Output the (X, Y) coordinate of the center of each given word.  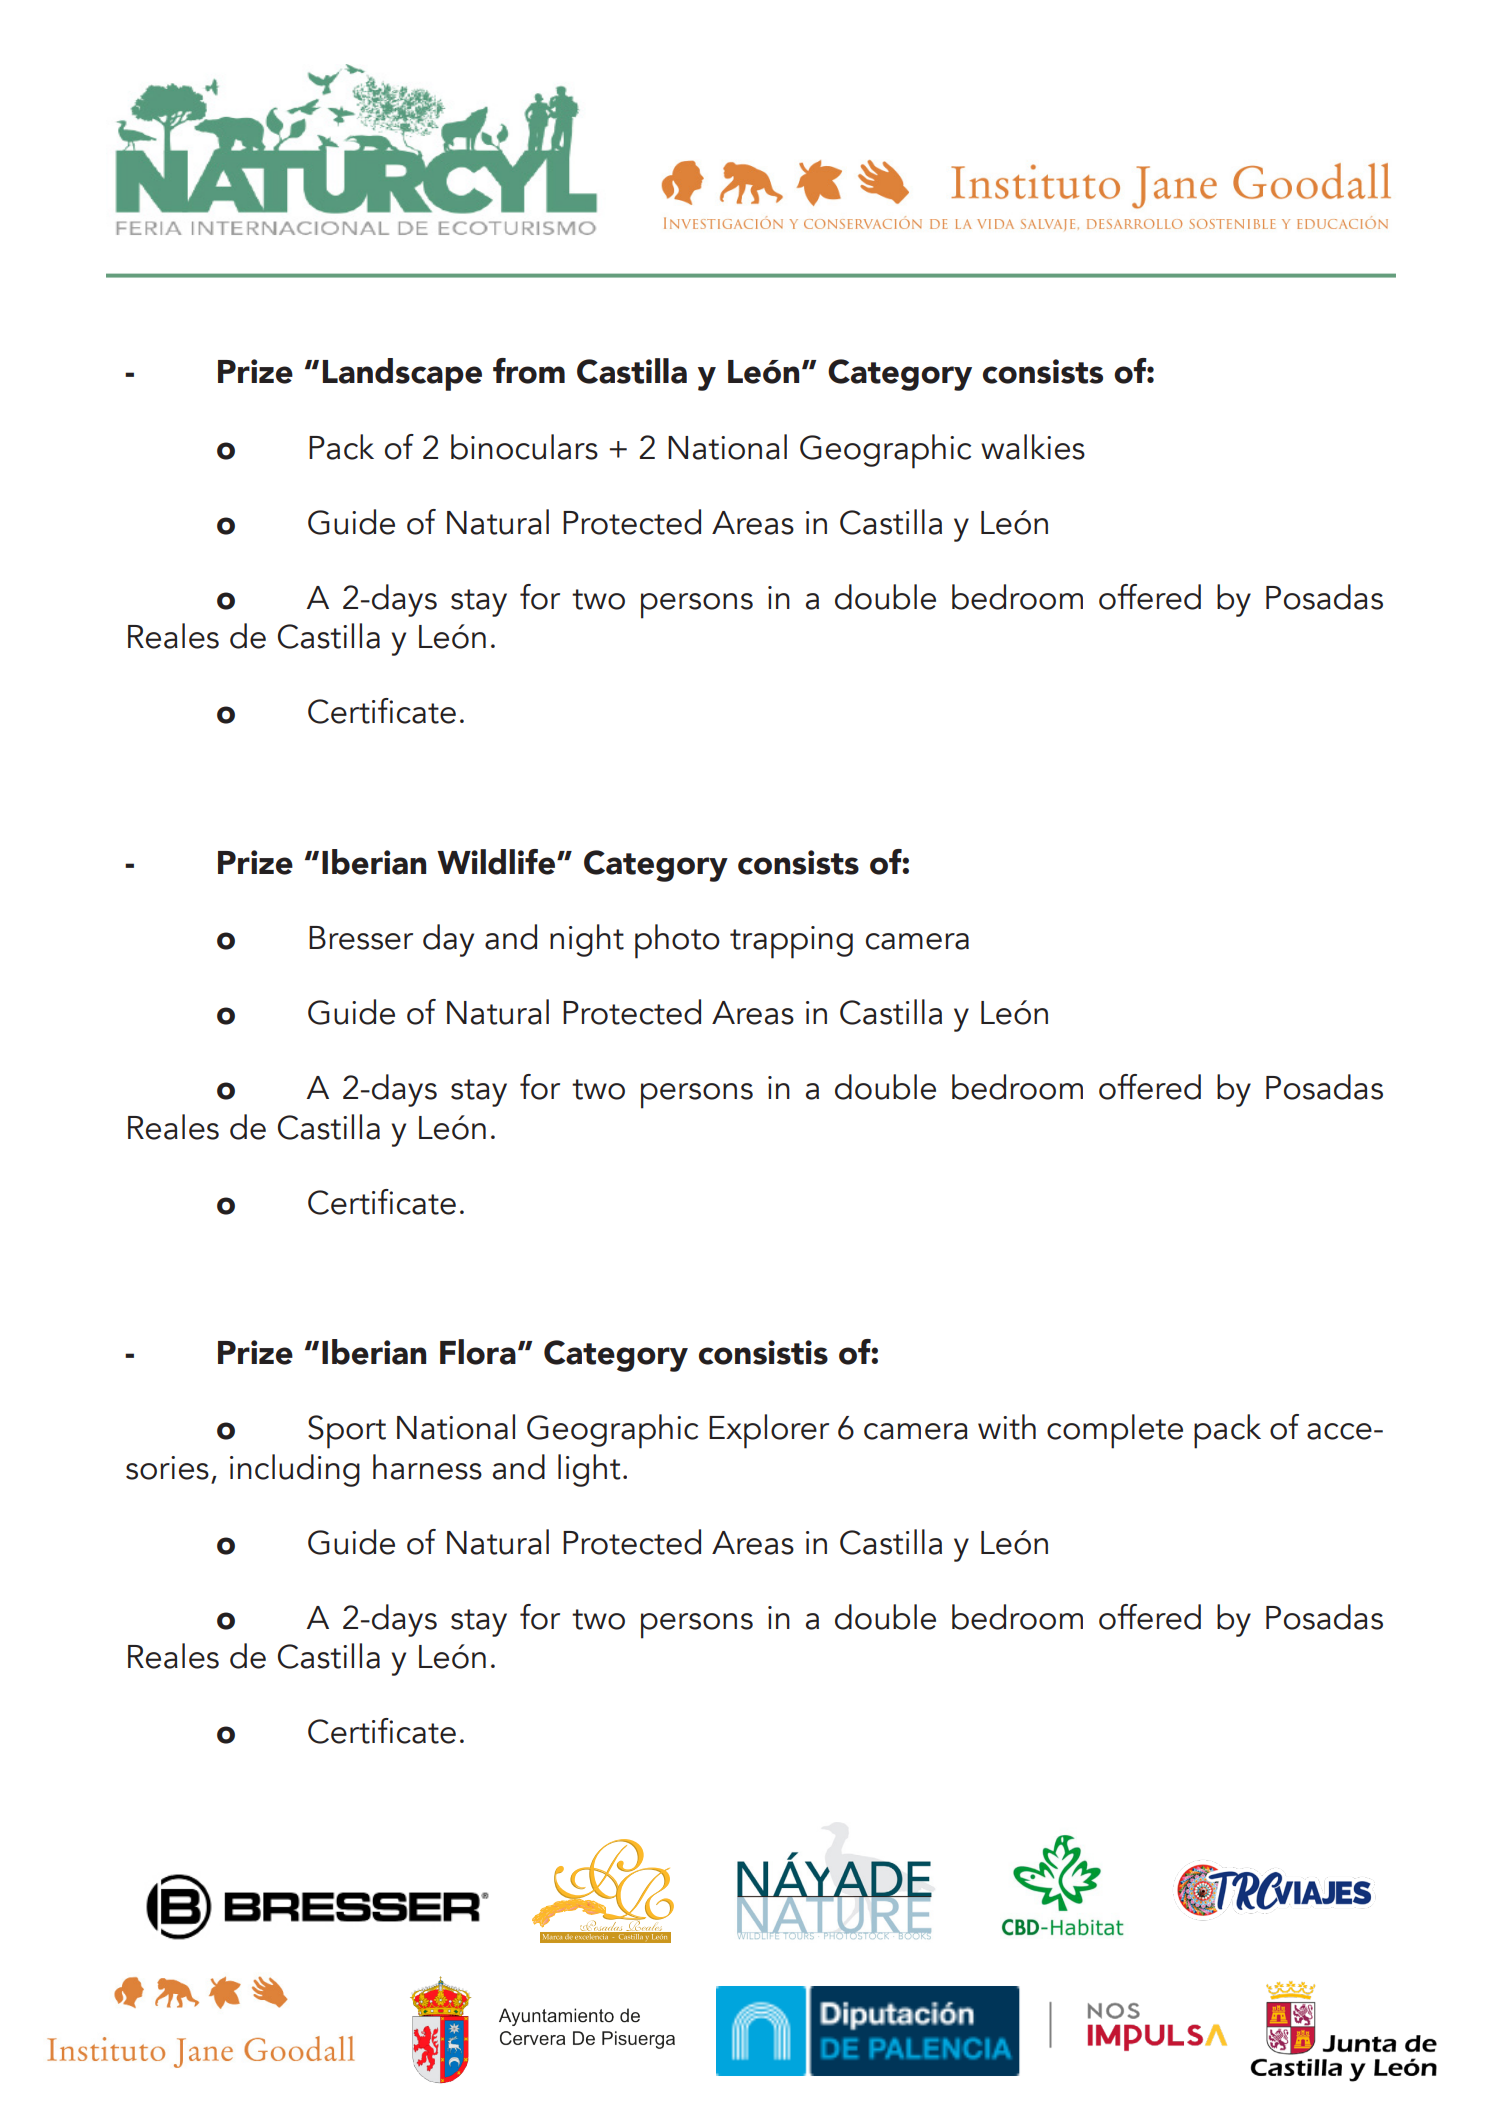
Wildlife (497, 862)
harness (427, 1467)
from (529, 371)
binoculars (524, 447)
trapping (791, 942)
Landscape (402, 374)
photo (677, 941)
